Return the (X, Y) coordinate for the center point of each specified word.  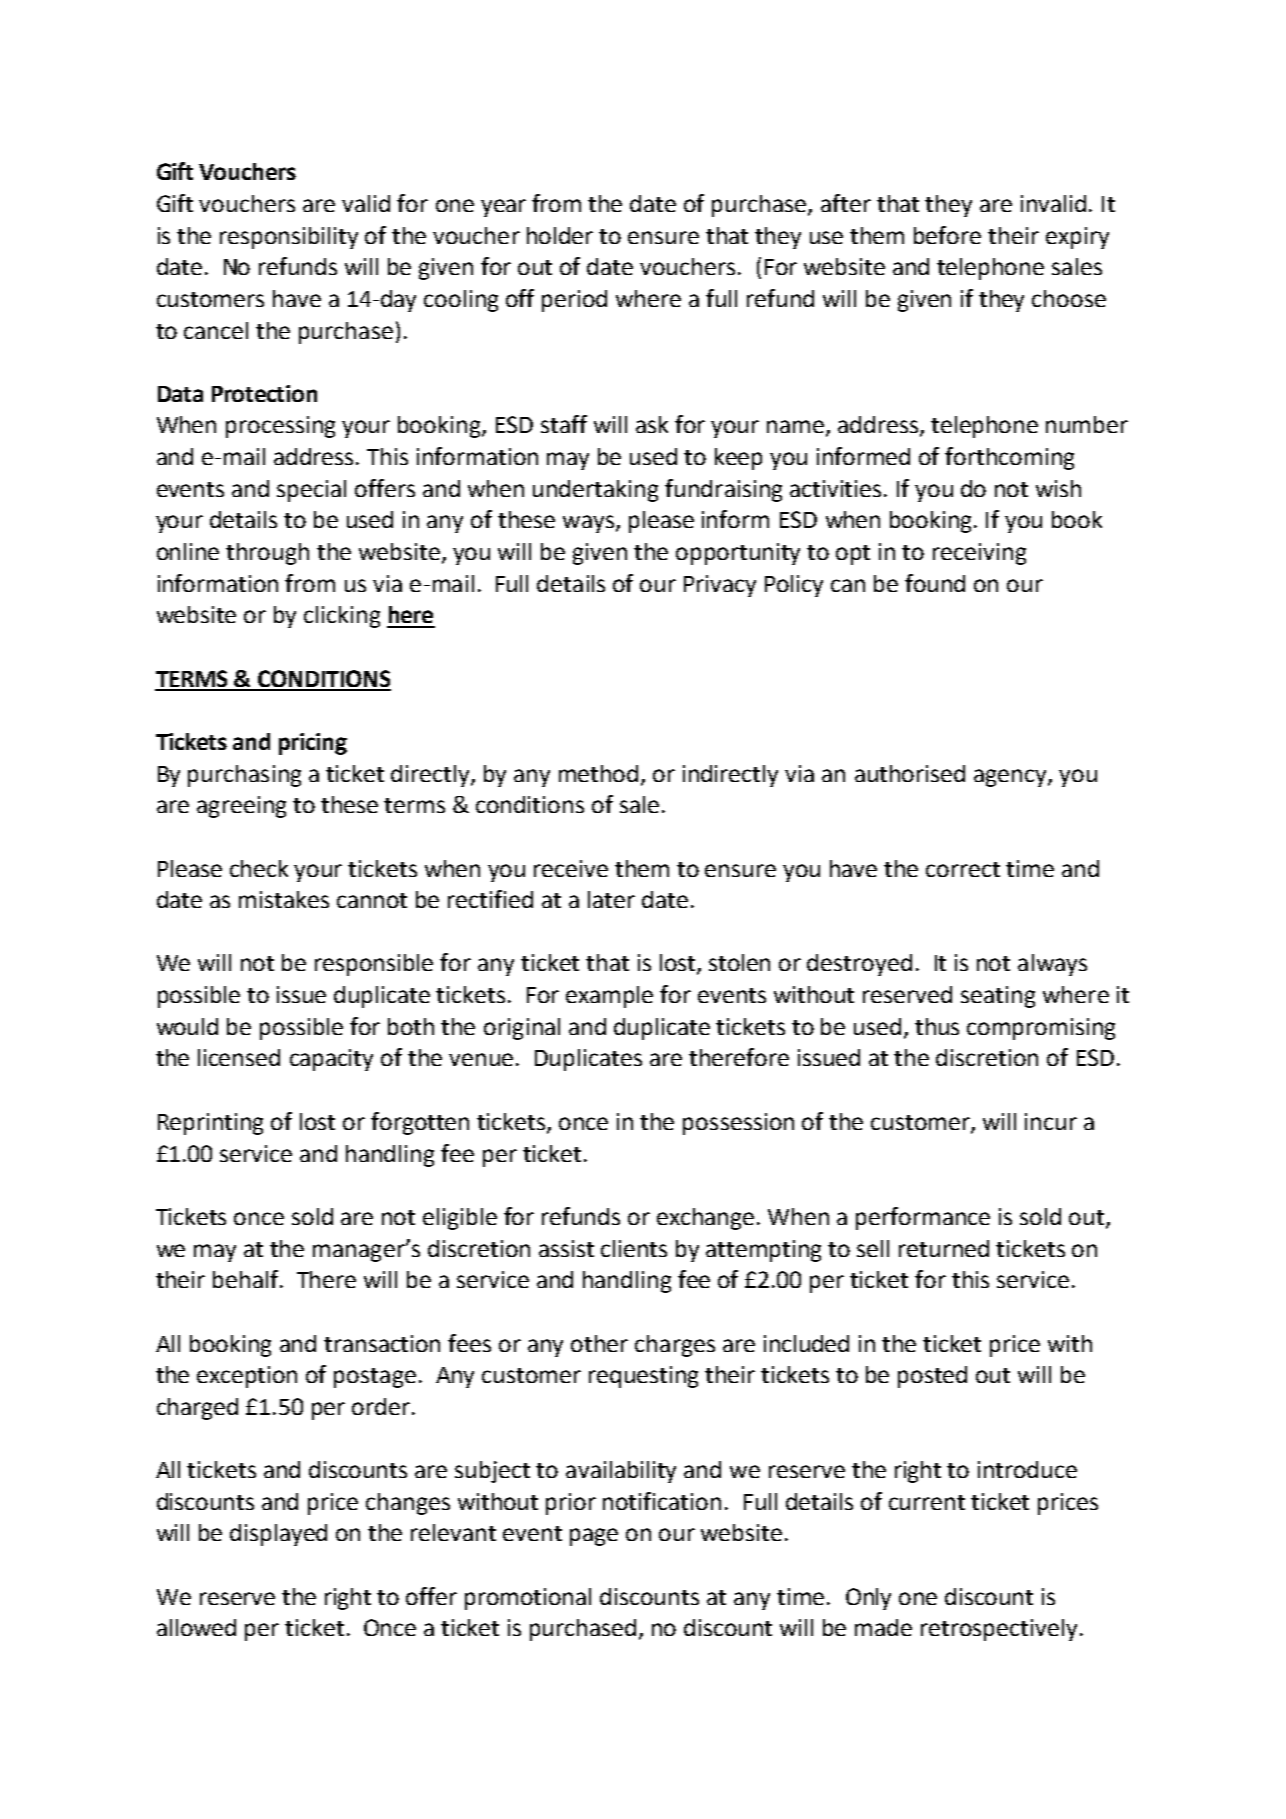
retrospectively (999, 1630)
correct (963, 869)
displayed (278, 1535)
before (947, 235)
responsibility (289, 238)
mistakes (284, 899)
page (594, 1537)
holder (560, 235)
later (611, 899)
